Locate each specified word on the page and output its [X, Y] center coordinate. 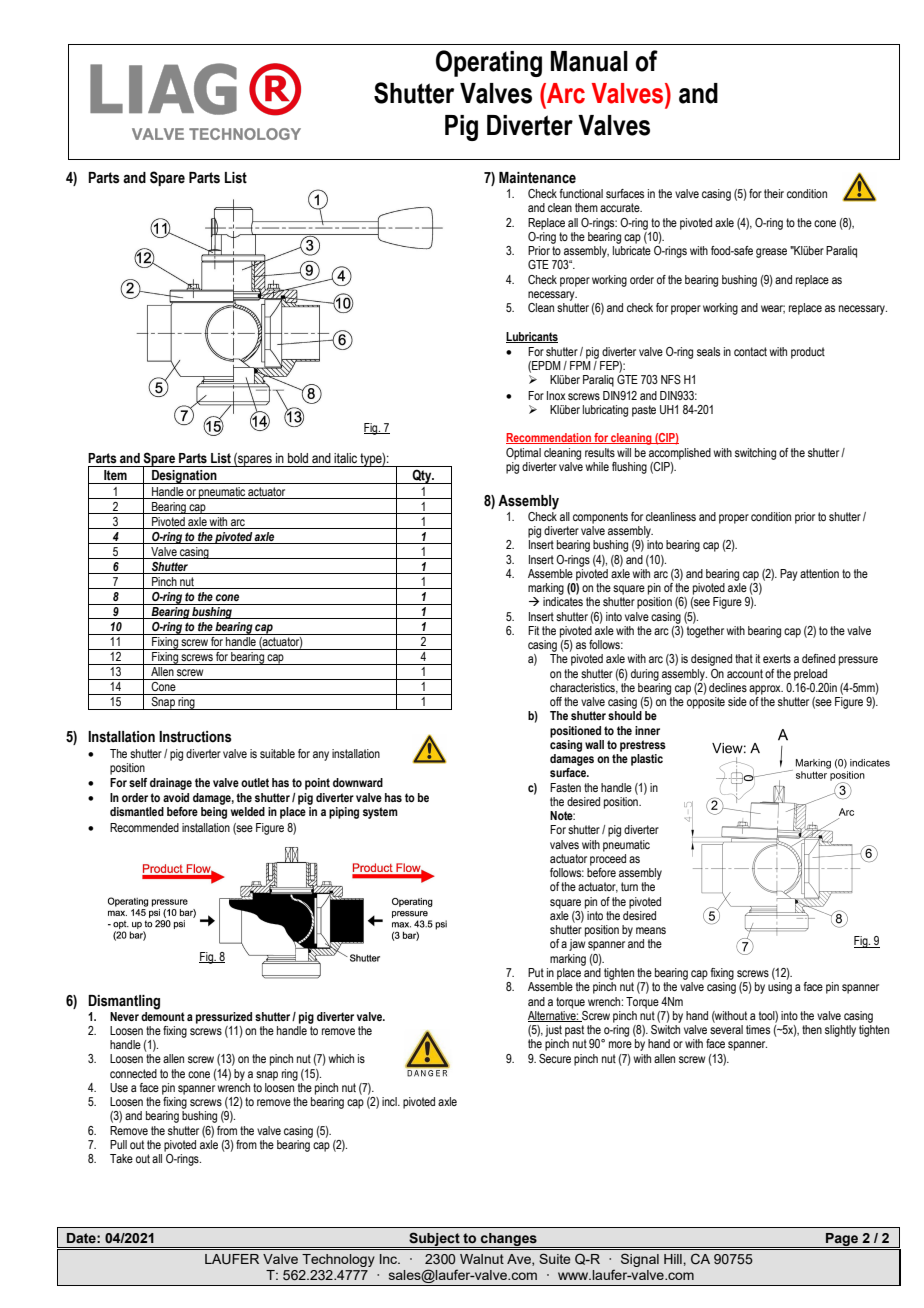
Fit [533, 630]
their [774, 193]
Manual [589, 61]
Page [842, 1240]
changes [509, 1240]
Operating [489, 63]
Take [121, 1158]
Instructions [195, 737]
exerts [777, 658]
